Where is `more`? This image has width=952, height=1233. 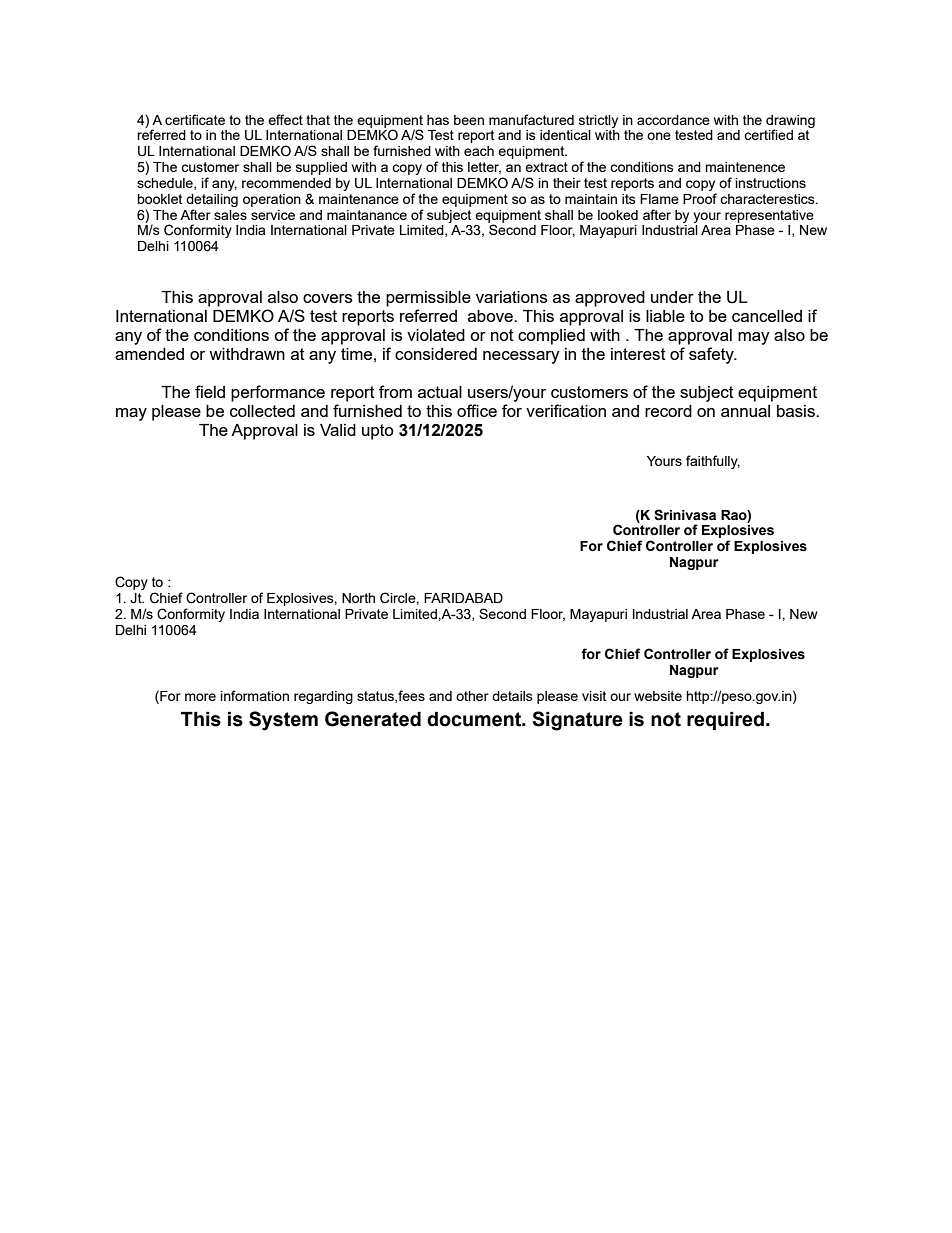 more is located at coordinates (200, 697).
